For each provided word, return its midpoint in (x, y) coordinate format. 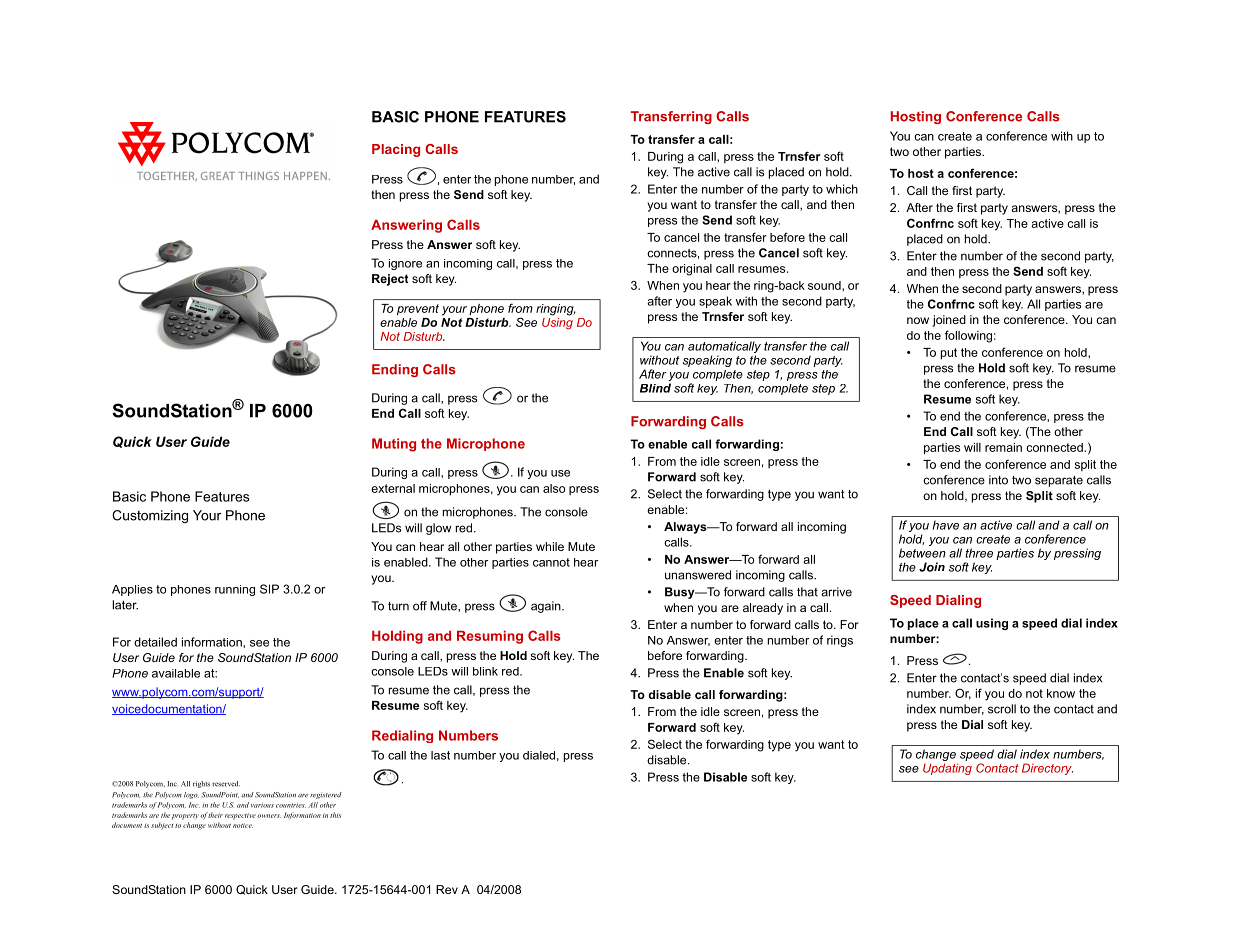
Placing (396, 150)
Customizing (150, 516)
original (692, 270)
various (262, 805)
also (554, 488)
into (998, 480)
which (842, 189)
